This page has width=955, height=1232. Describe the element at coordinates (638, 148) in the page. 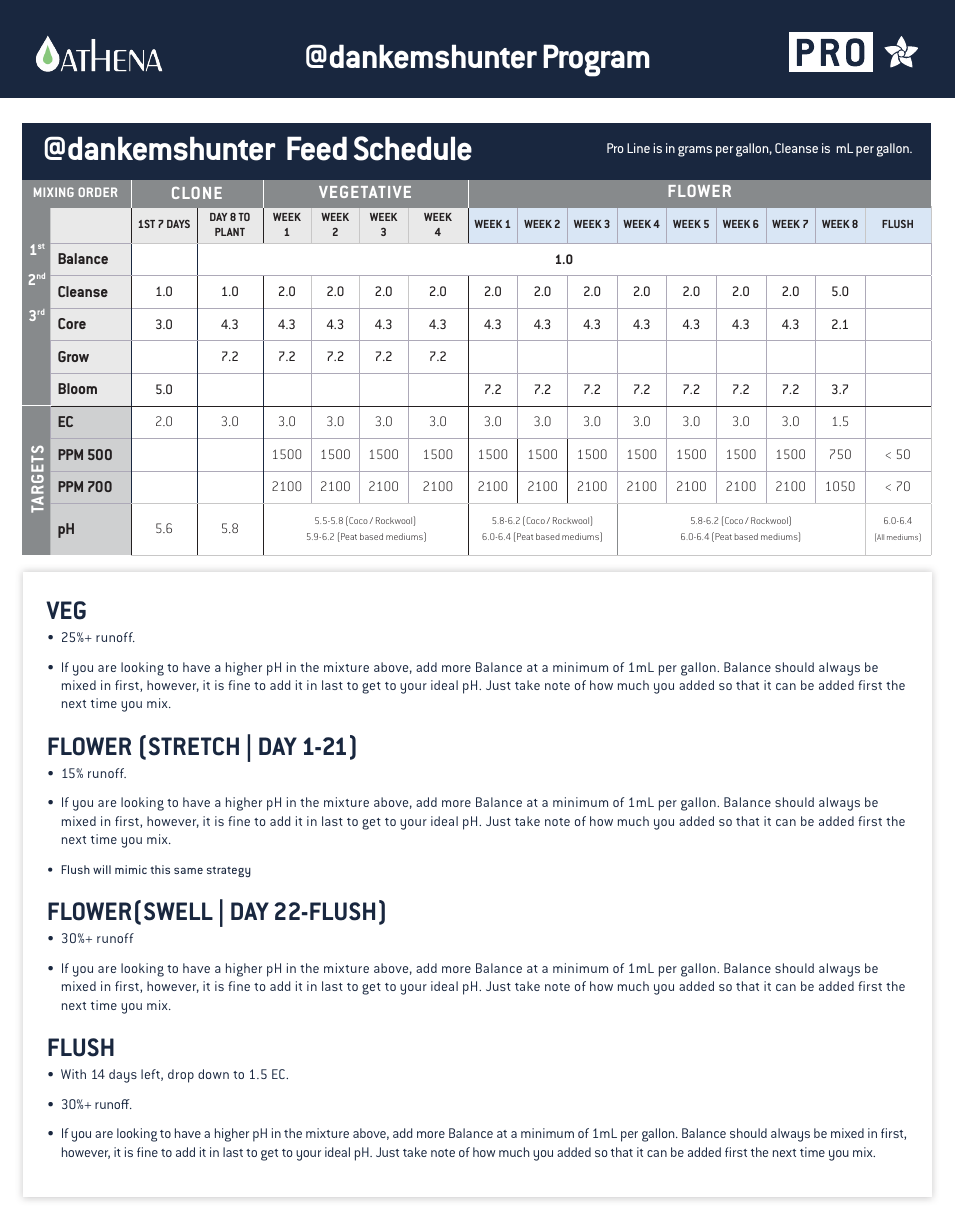

I see `Line` at that location.
